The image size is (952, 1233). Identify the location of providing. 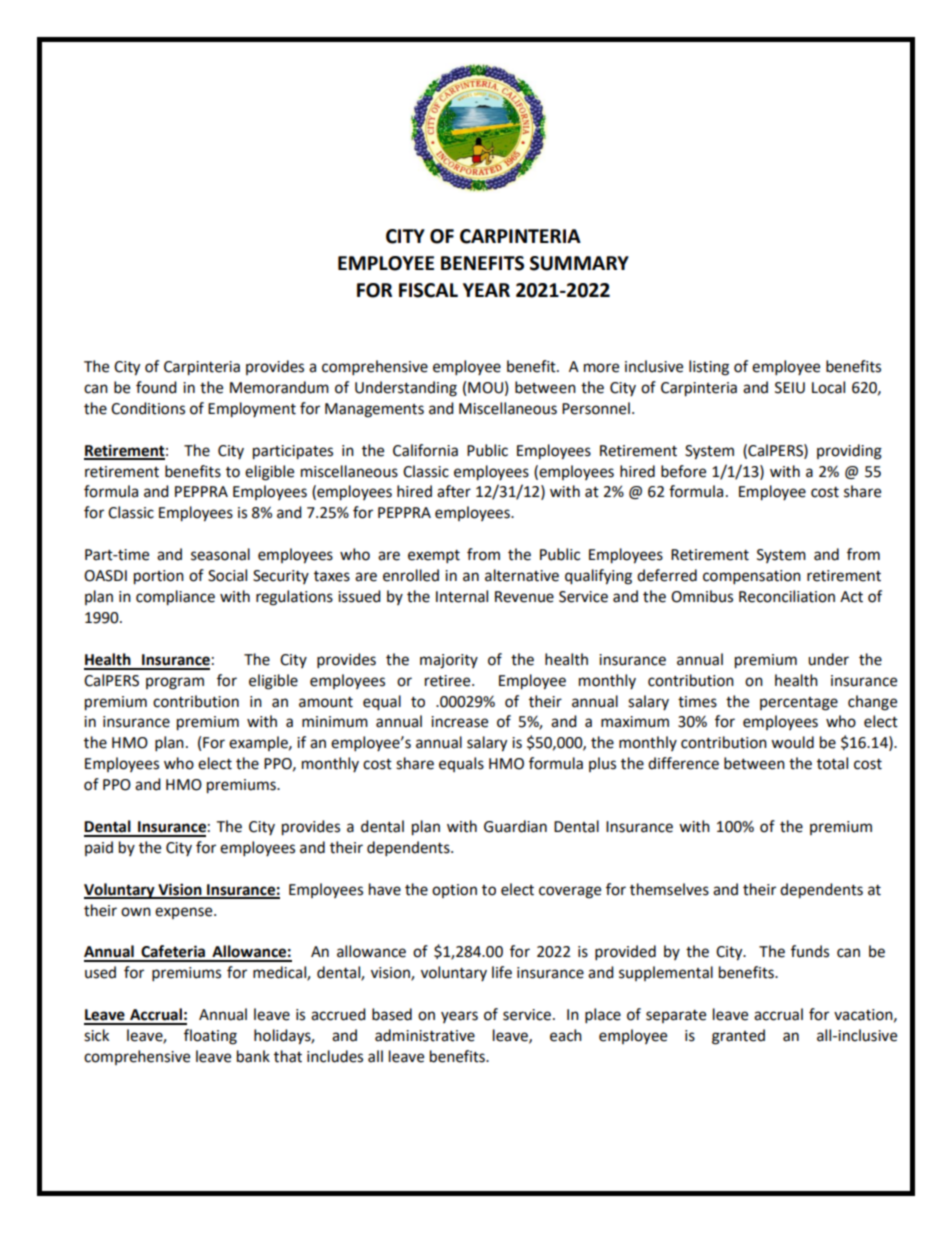
(849, 452).
